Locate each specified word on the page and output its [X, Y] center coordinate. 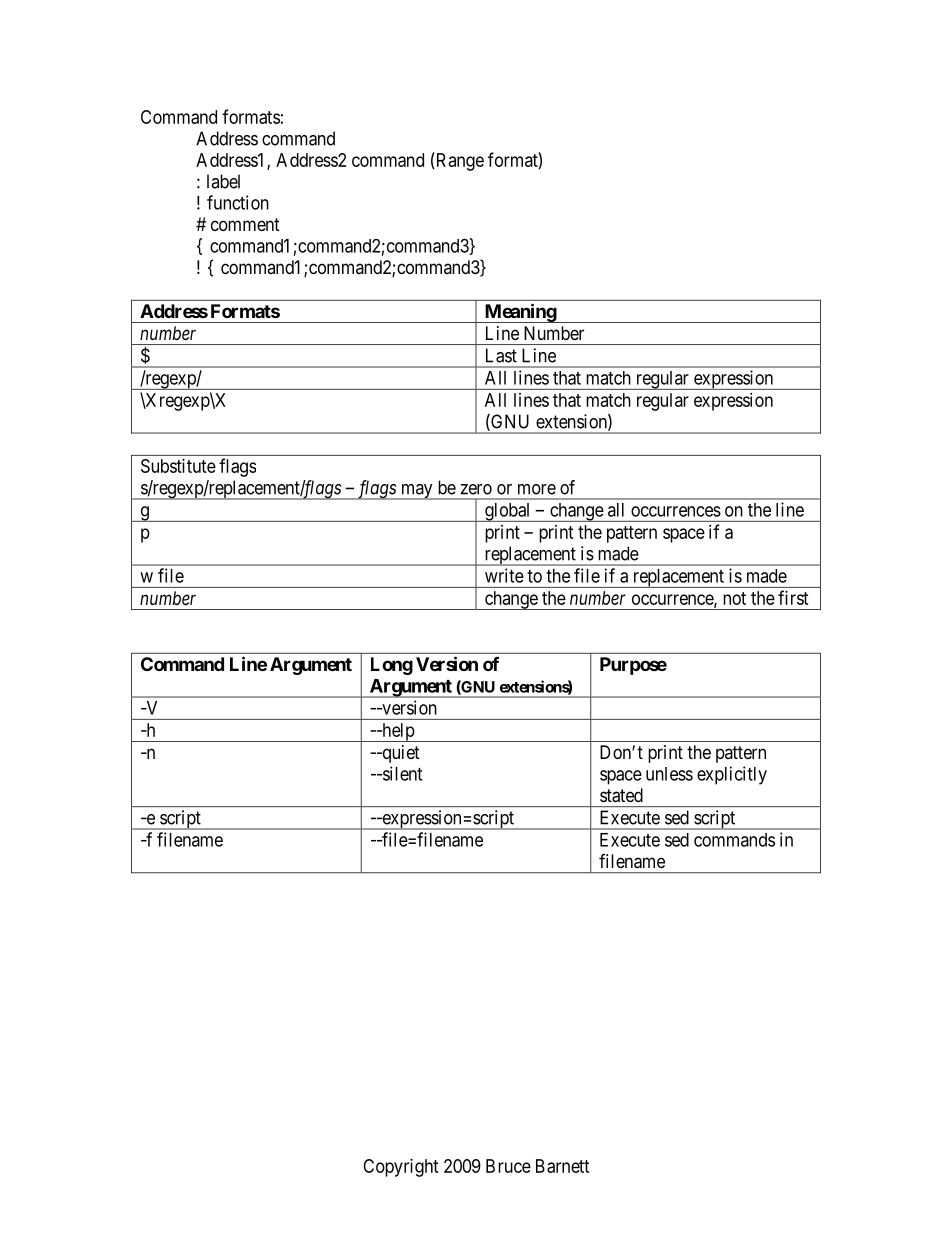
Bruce [508, 1166]
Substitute [178, 466]
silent [401, 773]
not [734, 598]
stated [621, 795]
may [417, 492]
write [504, 575]
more [537, 489]
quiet [400, 754]
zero [476, 489]
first [793, 597]
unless [669, 774]
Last [501, 355]
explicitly [732, 775]
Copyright [401, 1168]
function [238, 202]
